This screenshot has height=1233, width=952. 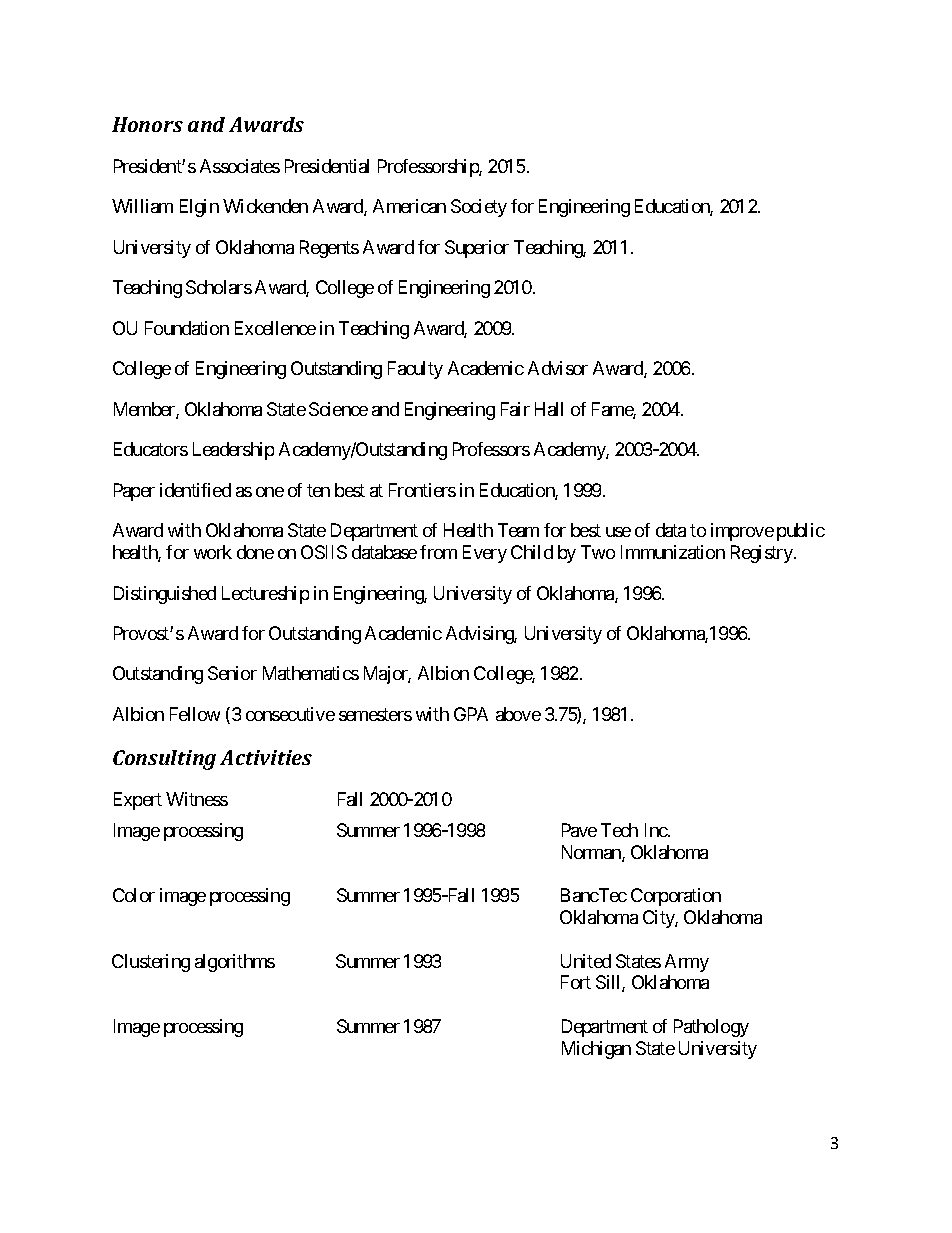 What do you see at coordinates (235, 963) in the screenshot?
I see `algorithms` at bounding box center [235, 963].
